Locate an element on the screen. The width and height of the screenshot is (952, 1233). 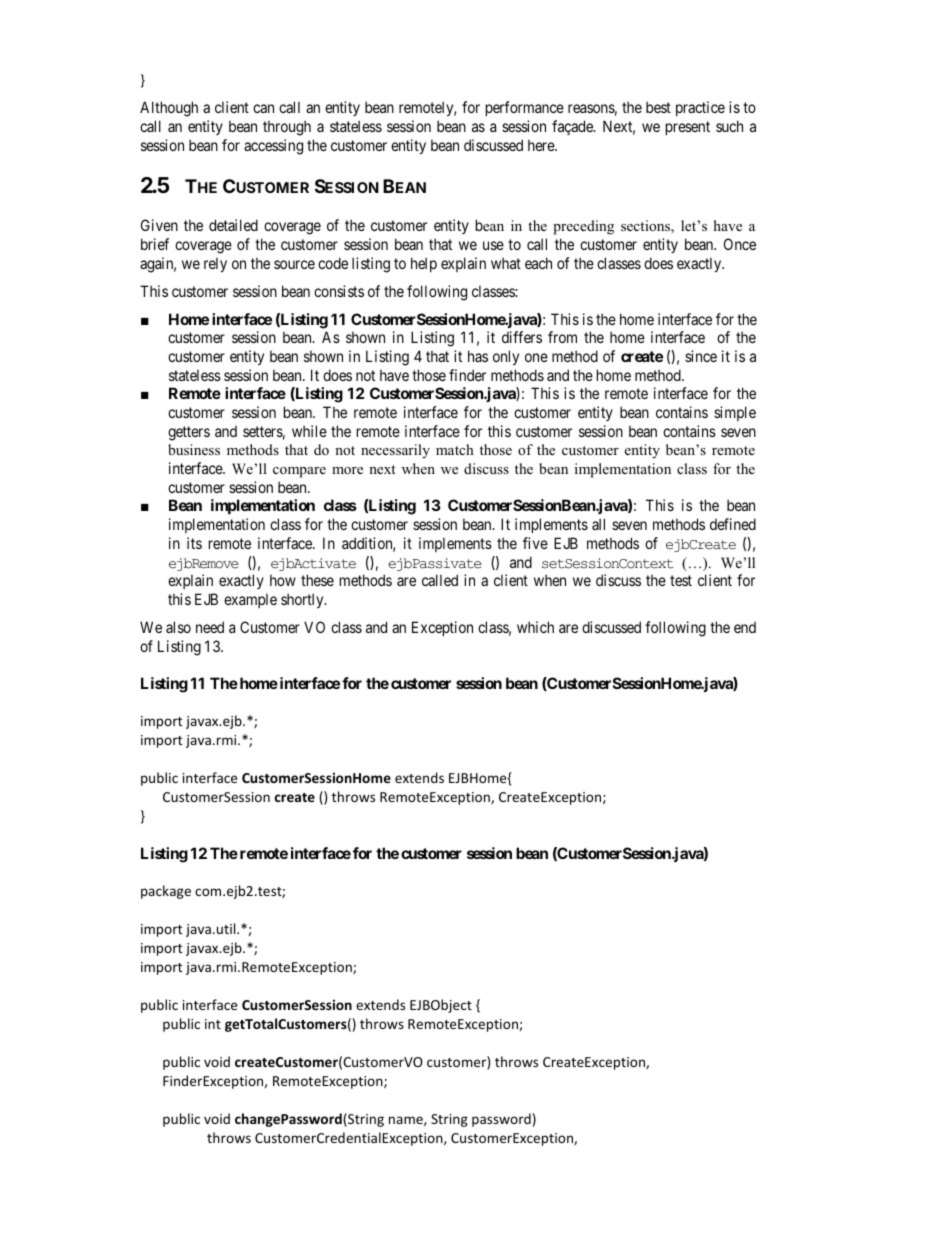
shortly is located at coordinates (303, 600).
